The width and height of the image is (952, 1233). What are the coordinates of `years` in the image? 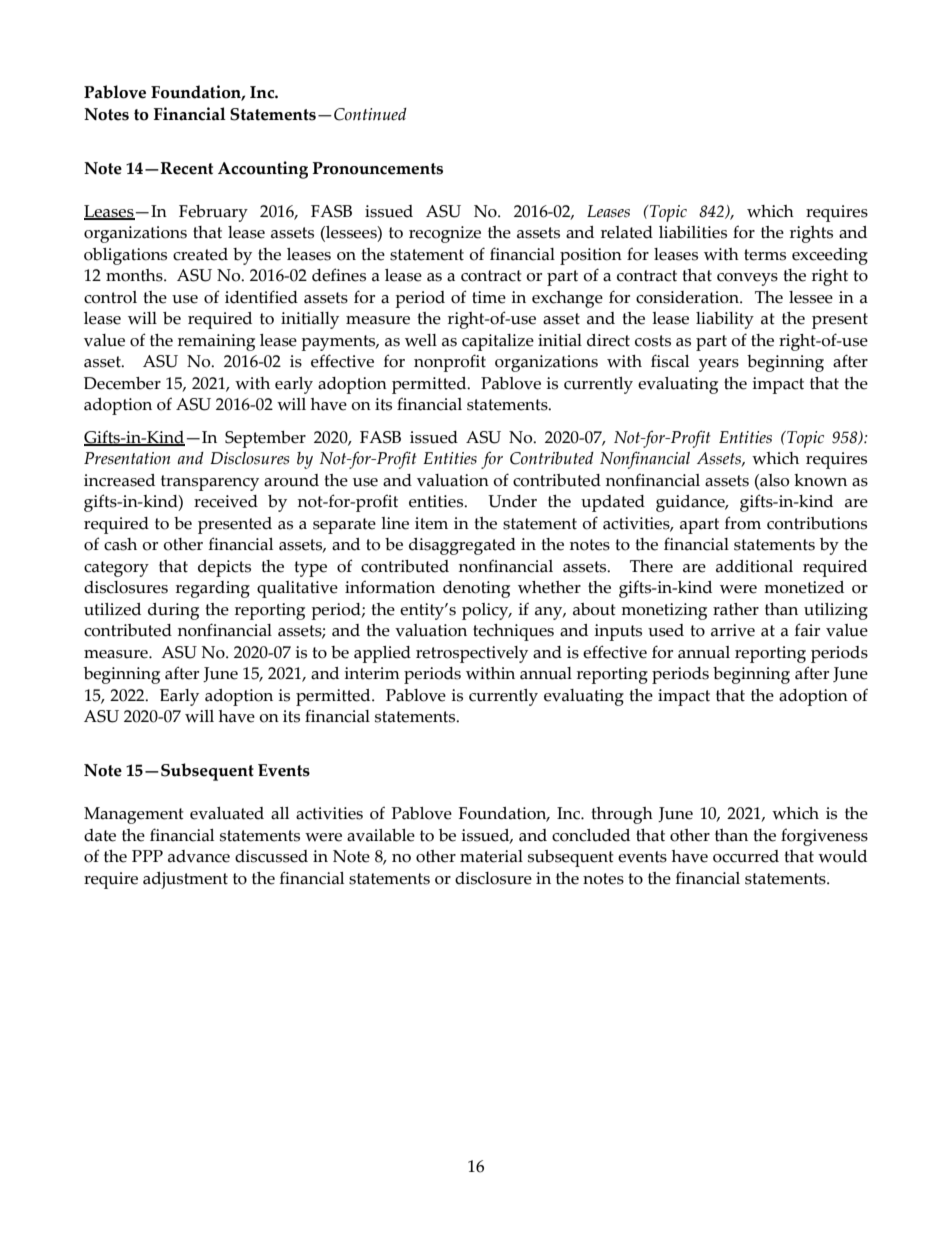 It's located at (719, 365).
